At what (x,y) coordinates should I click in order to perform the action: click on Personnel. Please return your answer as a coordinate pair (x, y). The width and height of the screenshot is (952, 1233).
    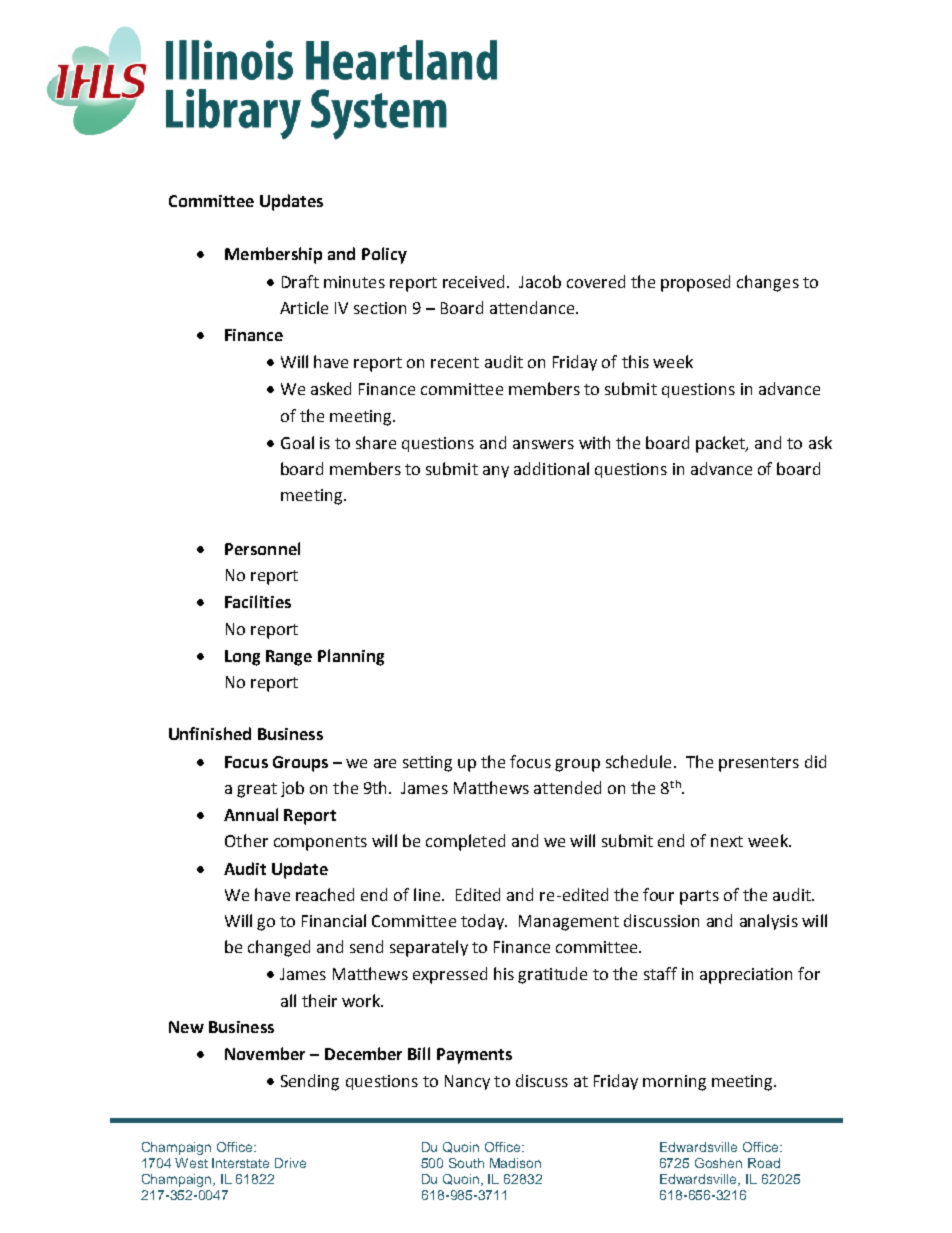
    Looking at the image, I should click on (262, 548).
